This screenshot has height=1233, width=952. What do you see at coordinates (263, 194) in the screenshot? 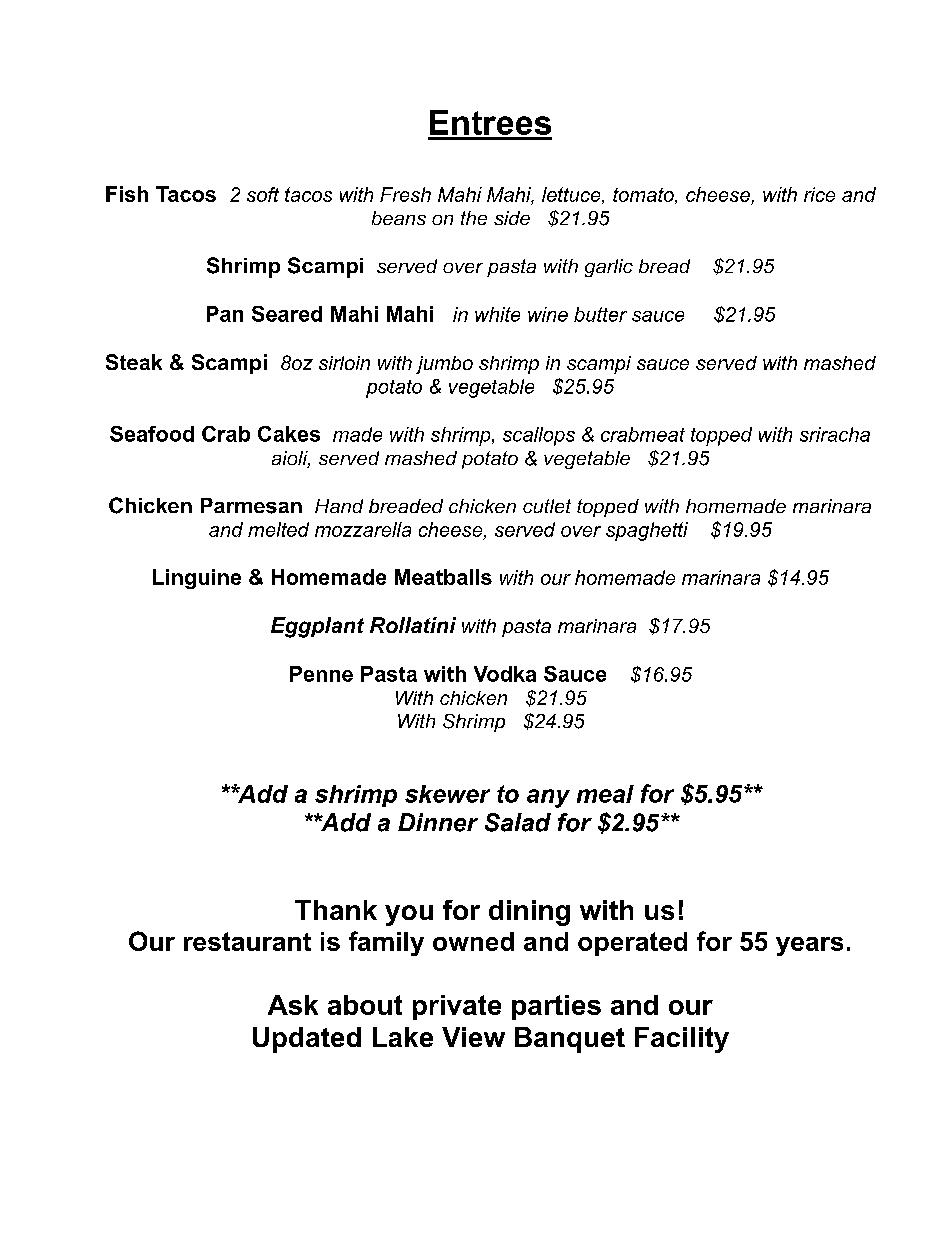
I see `soft` at bounding box center [263, 194].
